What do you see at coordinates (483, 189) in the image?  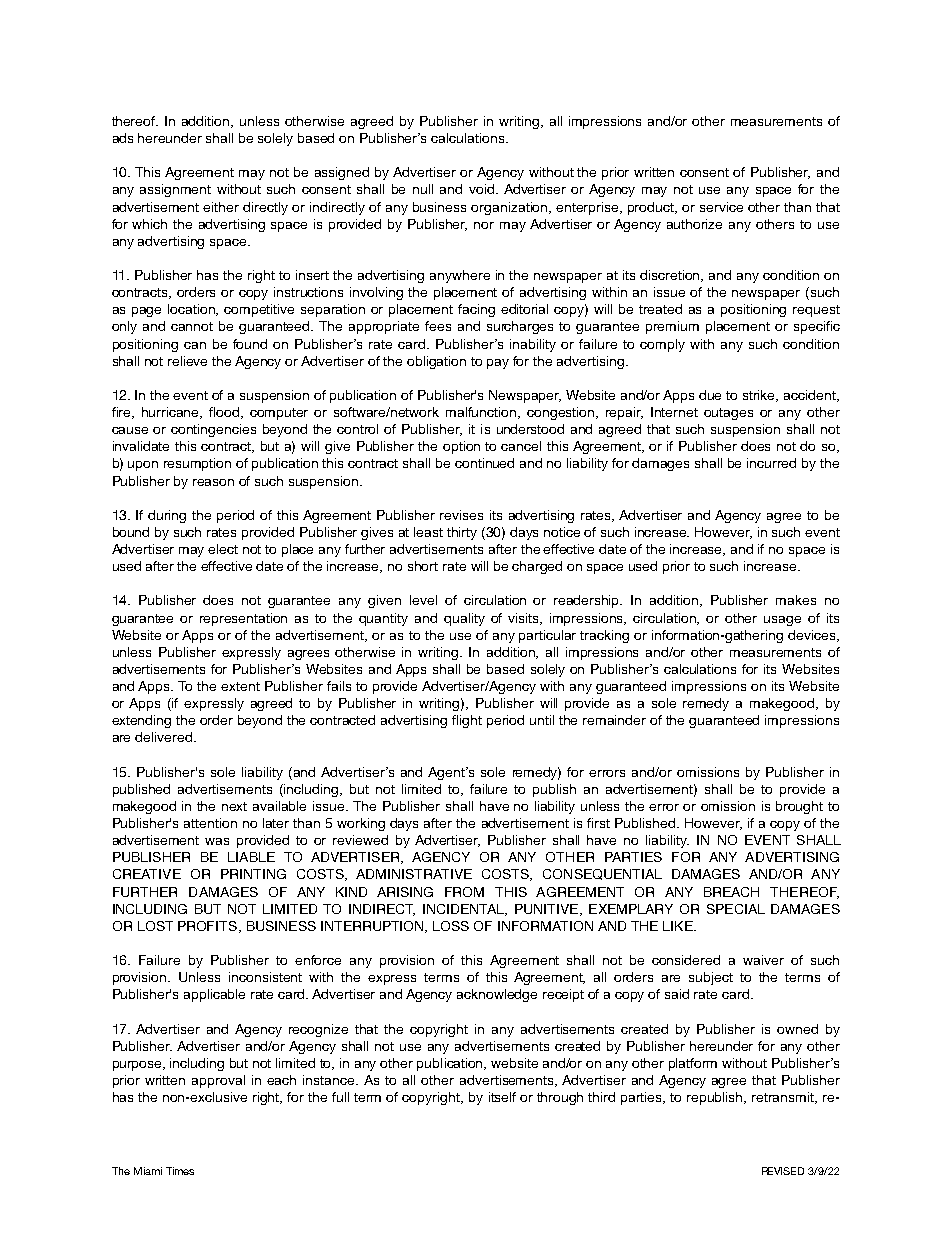 I see `void` at bounding box center [483, 189].
